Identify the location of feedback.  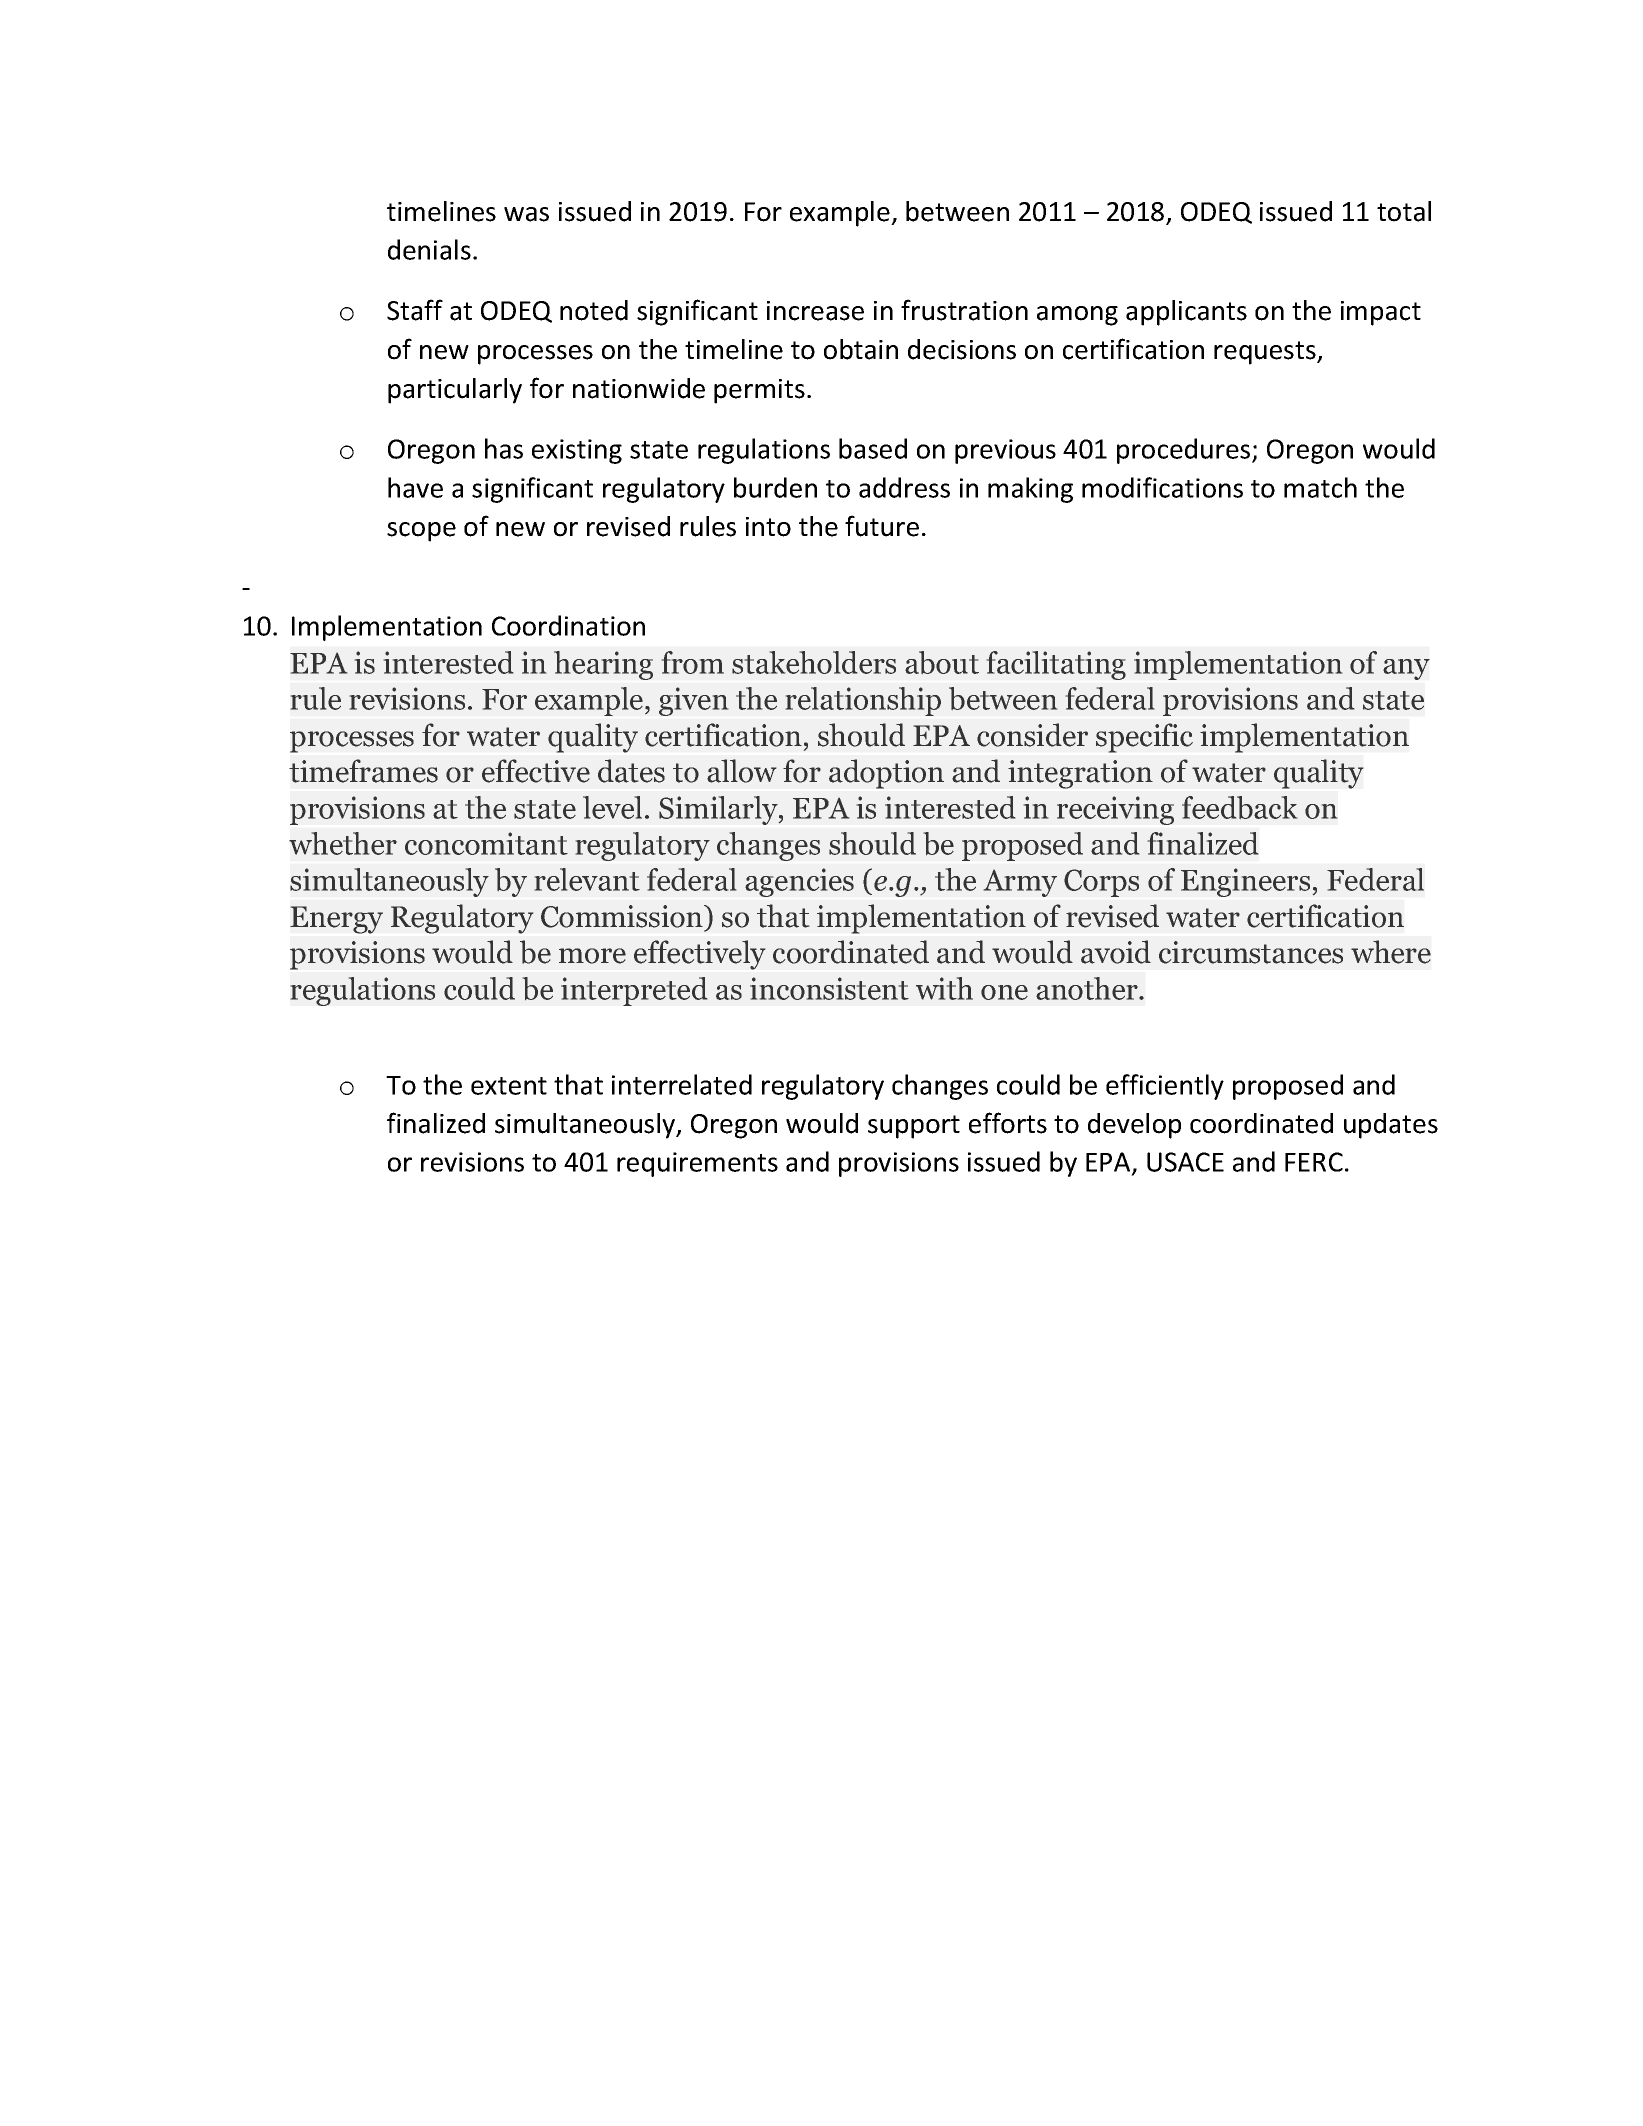
(1239, 807).
